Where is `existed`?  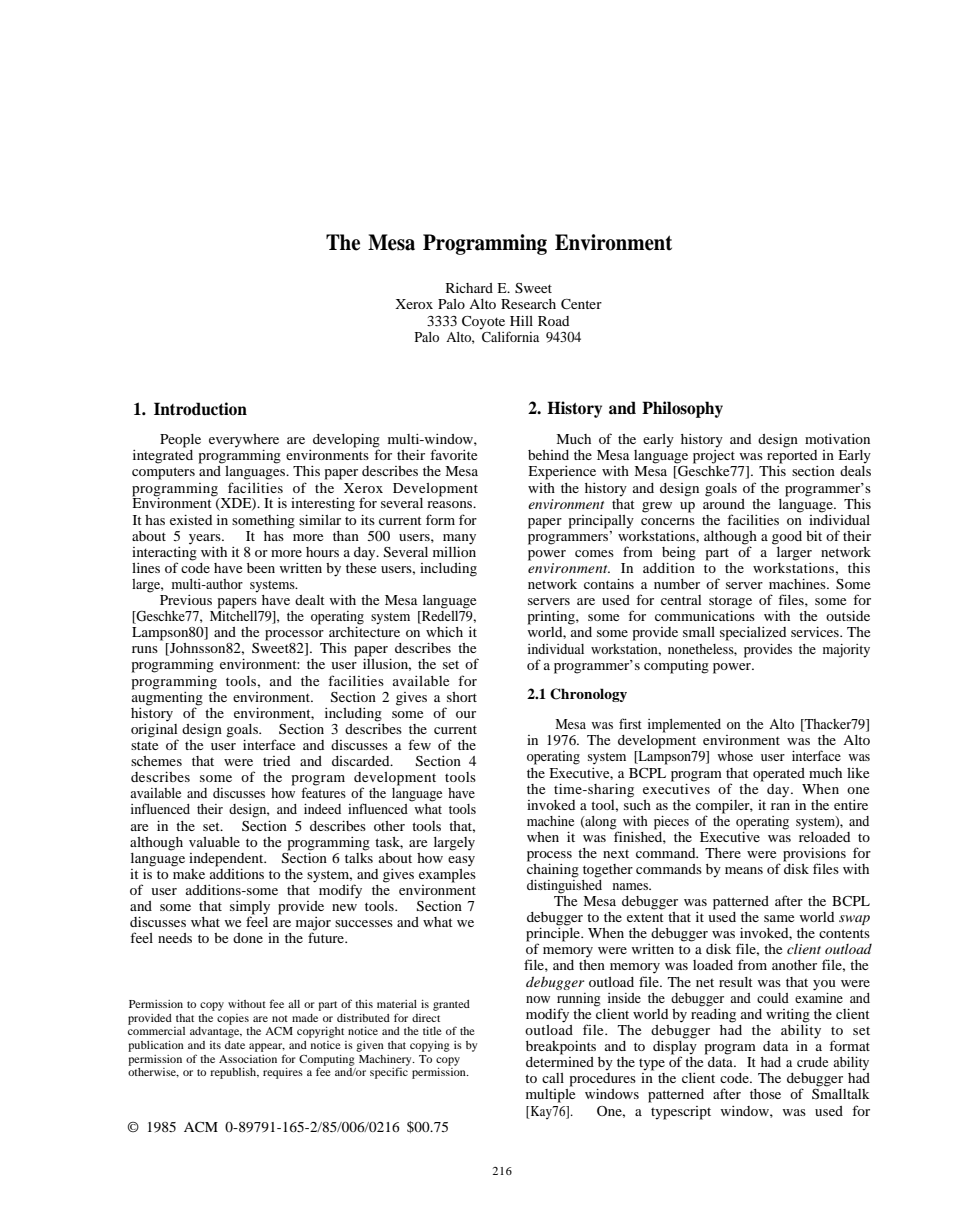
existed is located at coordinates (191, 520).
